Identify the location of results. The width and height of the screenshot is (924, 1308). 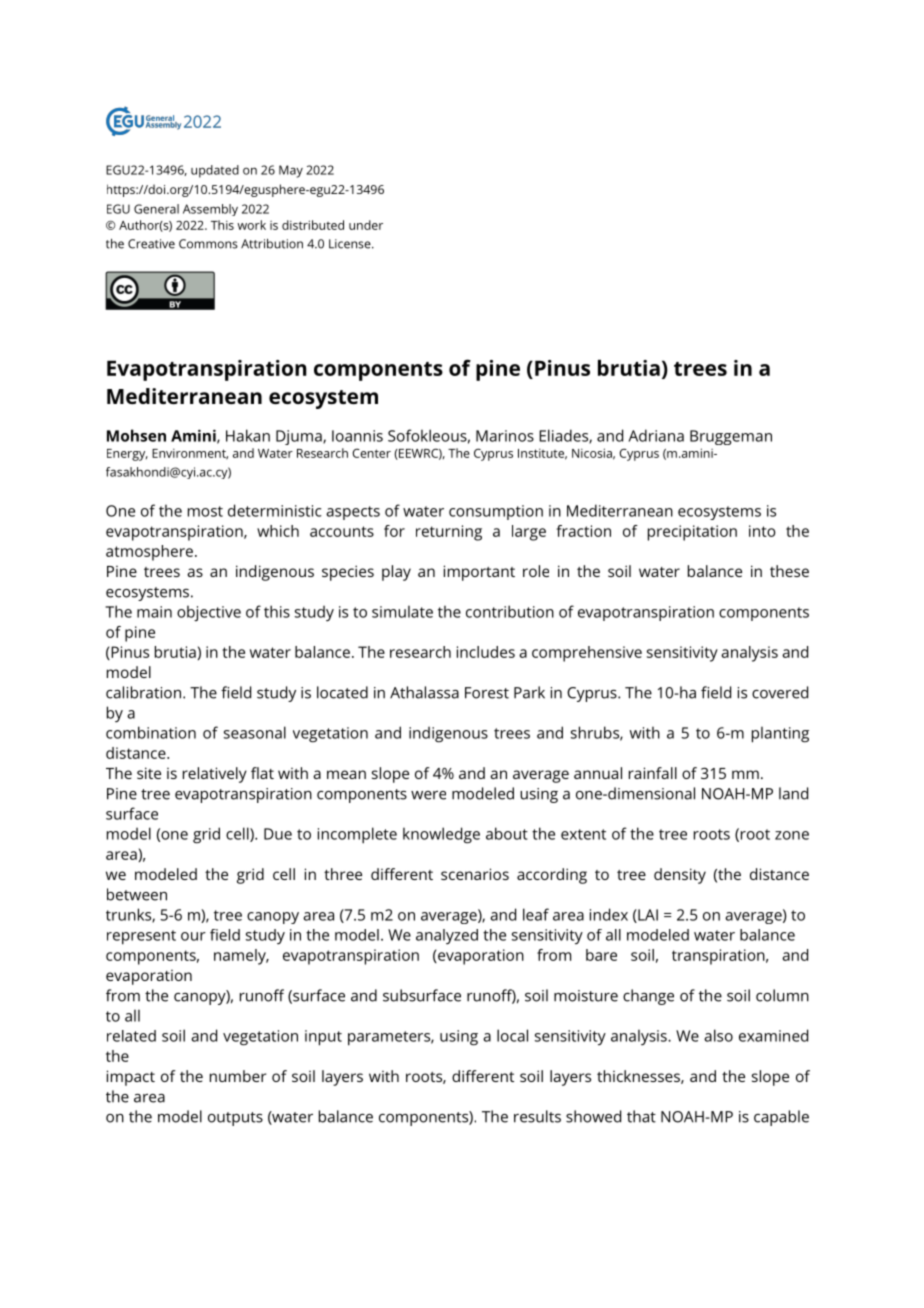
(537, 1116).
